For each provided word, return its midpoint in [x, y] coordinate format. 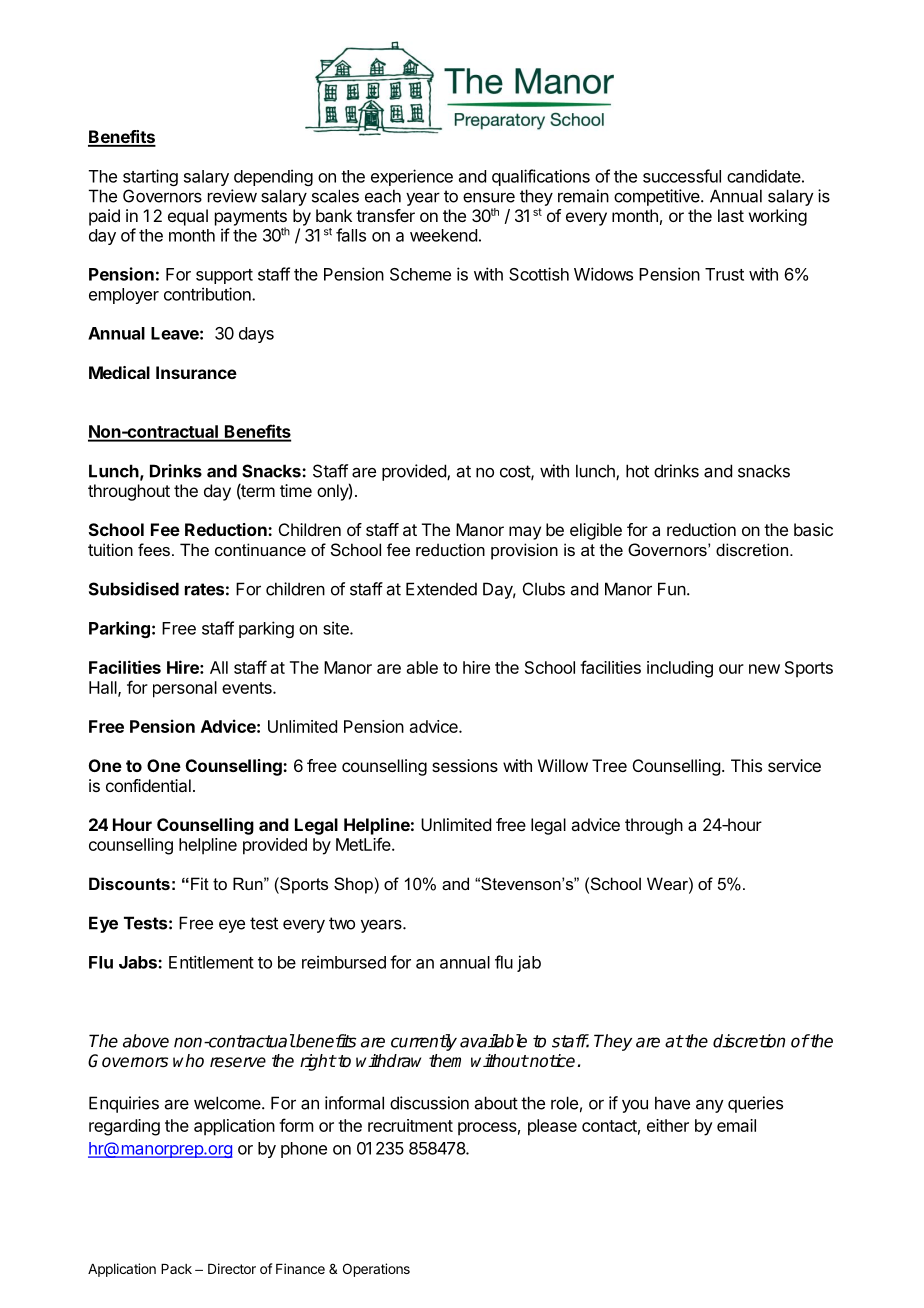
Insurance [196, 372]
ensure [489, 197]
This [746, 765]
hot [637, 471]
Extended [441, 589]
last [731, 215]
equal [188, 217]
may [525, 533]
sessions [465, 765]
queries [755, 1104]
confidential [148, 785]
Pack [176, 1269]
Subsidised [134, 589]
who [188, 1061]
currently [424, 1042]
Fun [672, 589]
